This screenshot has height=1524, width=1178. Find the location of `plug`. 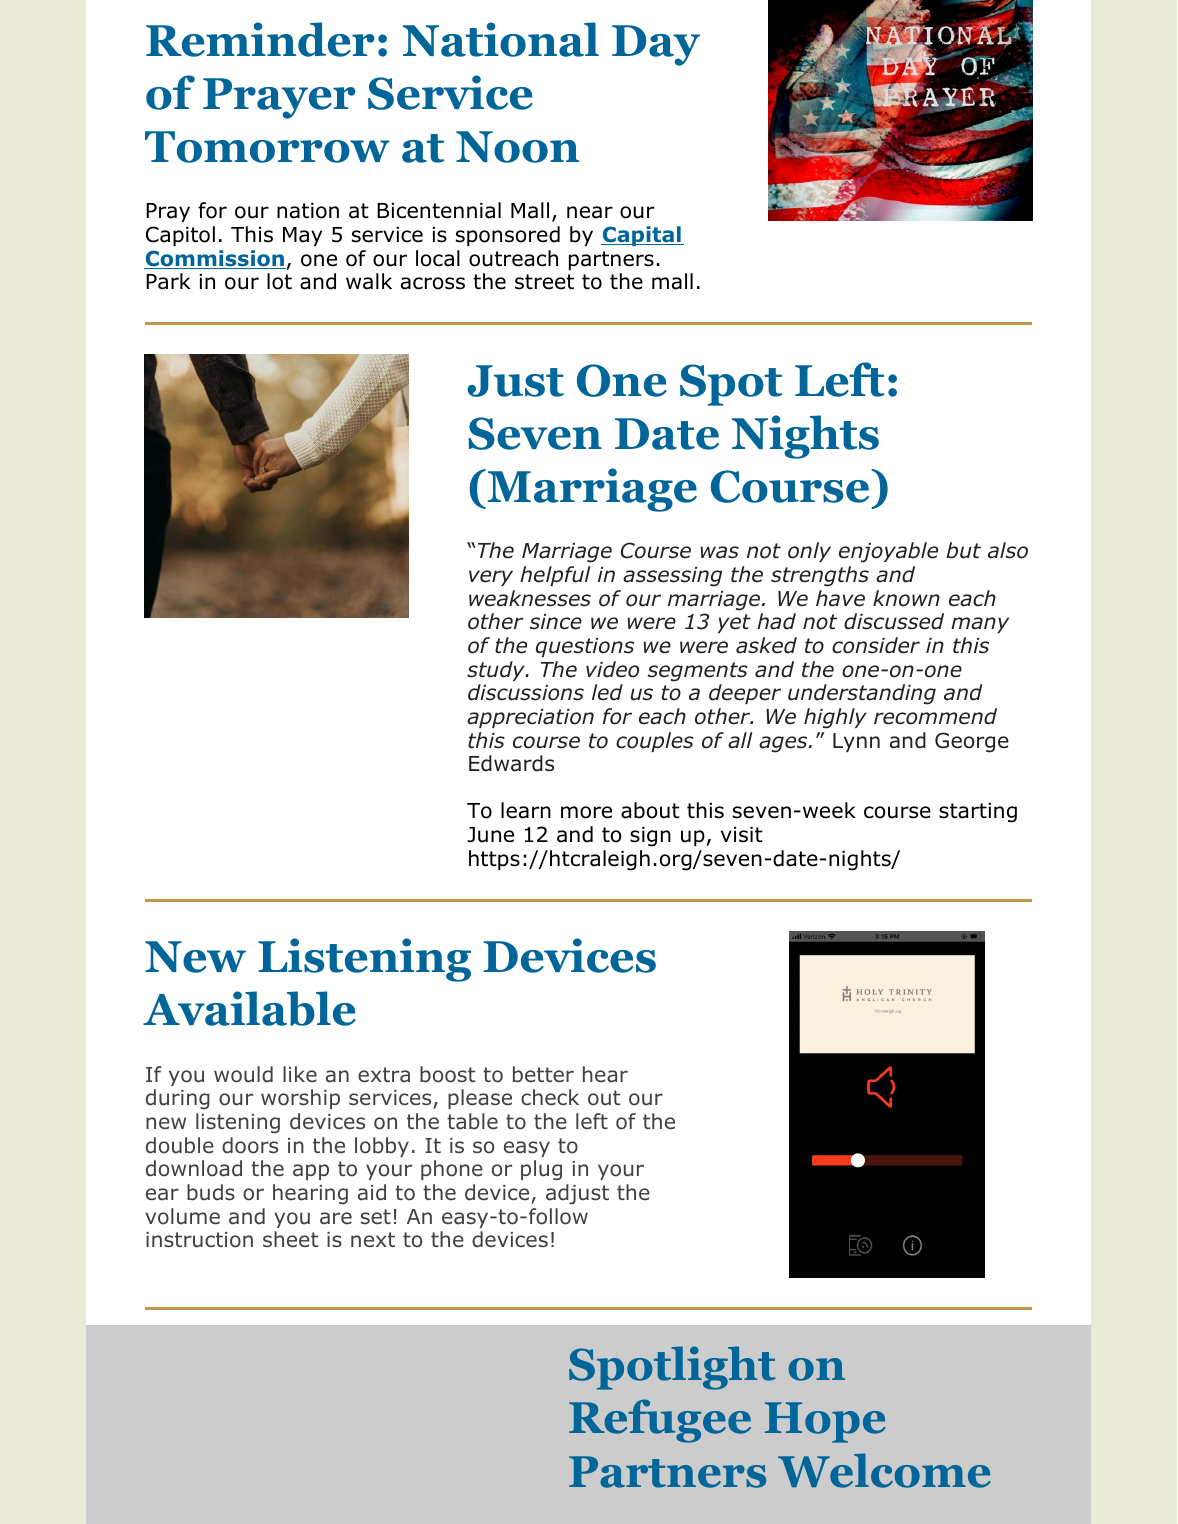

plug is located at coordinates (541, 1170).
